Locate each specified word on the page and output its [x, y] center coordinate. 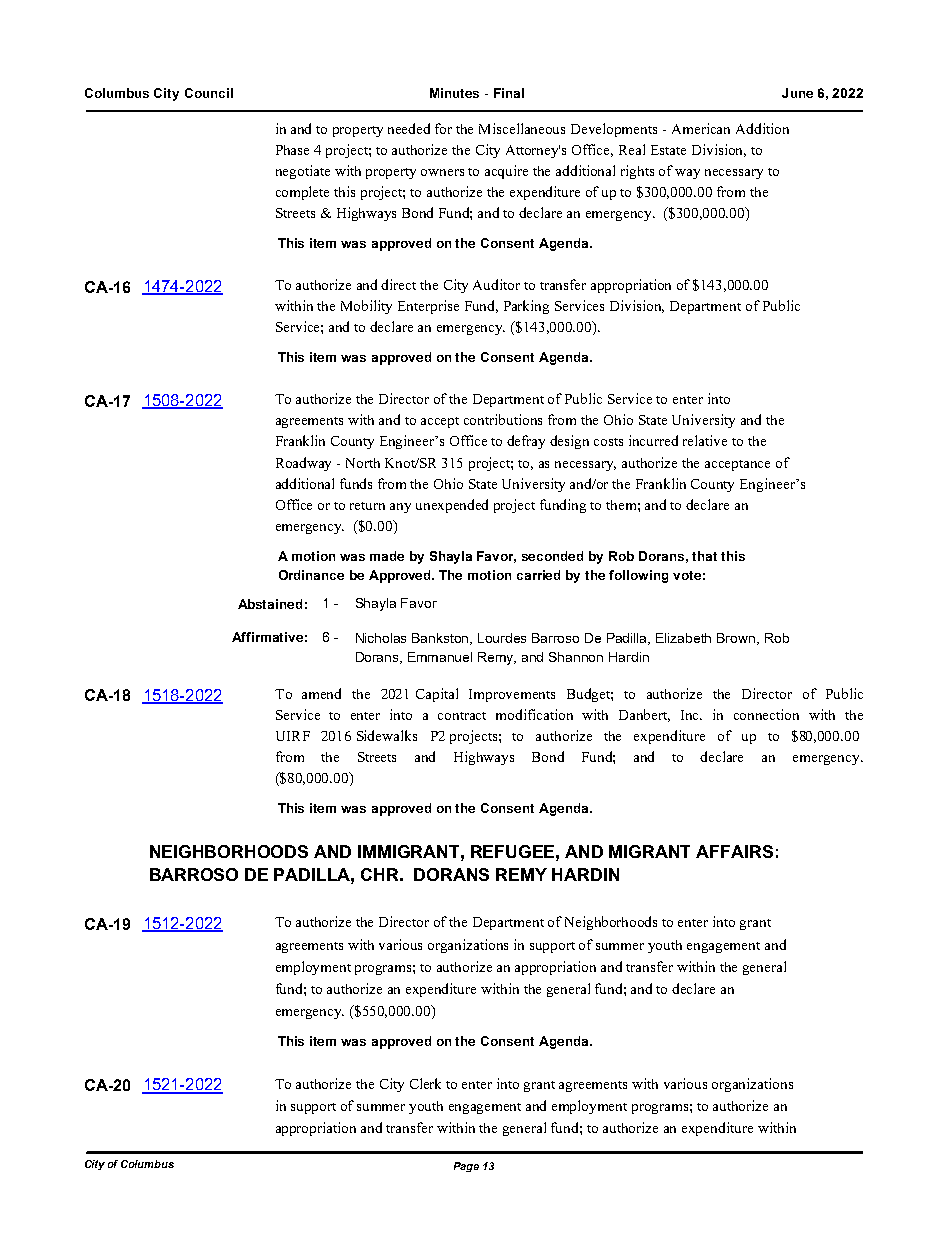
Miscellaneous [522, 128]
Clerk [425, 1083]
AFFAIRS [734, 851]
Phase [292, 150]
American [701, 128]
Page [466, 1167]
